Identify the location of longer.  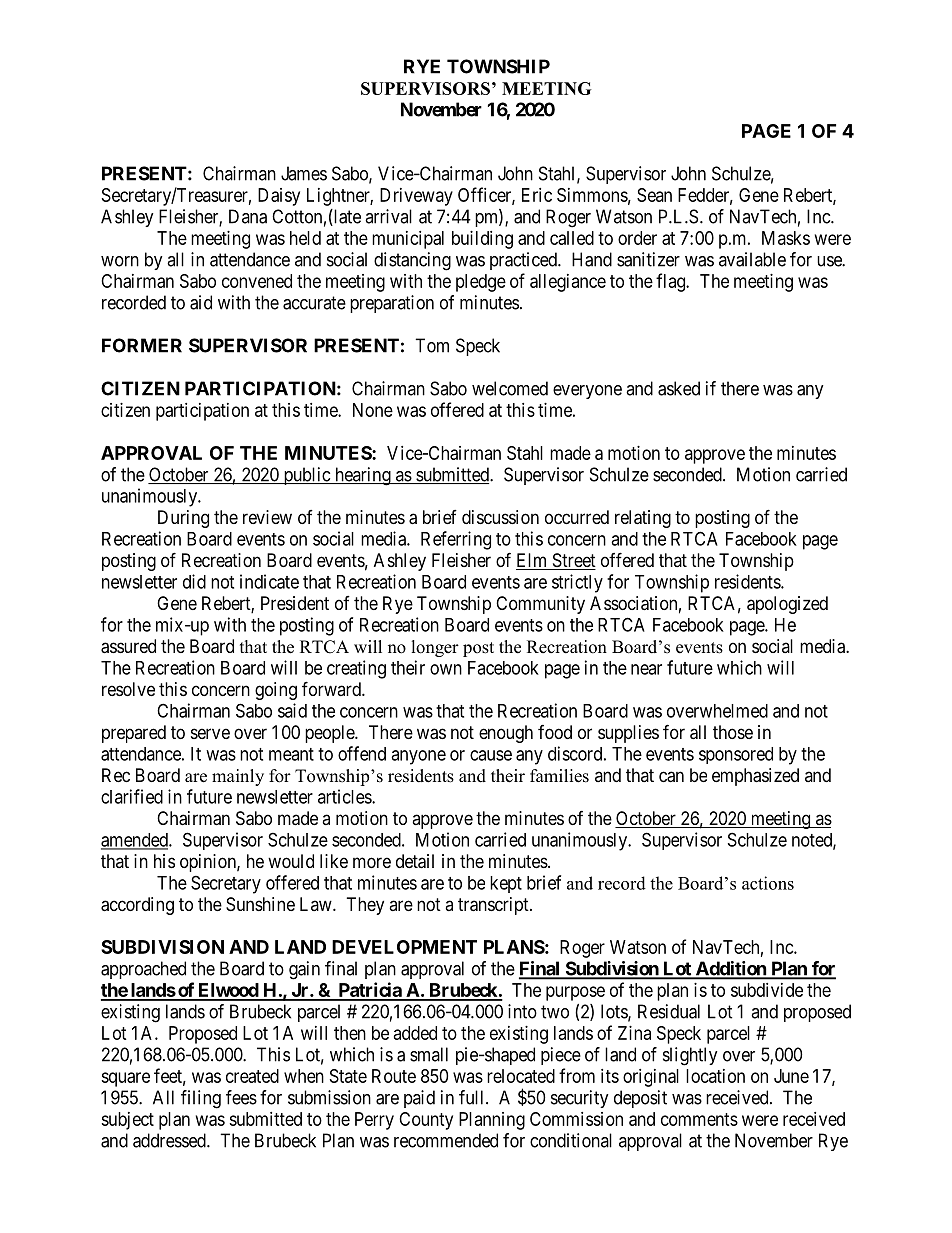
(435, 648).
